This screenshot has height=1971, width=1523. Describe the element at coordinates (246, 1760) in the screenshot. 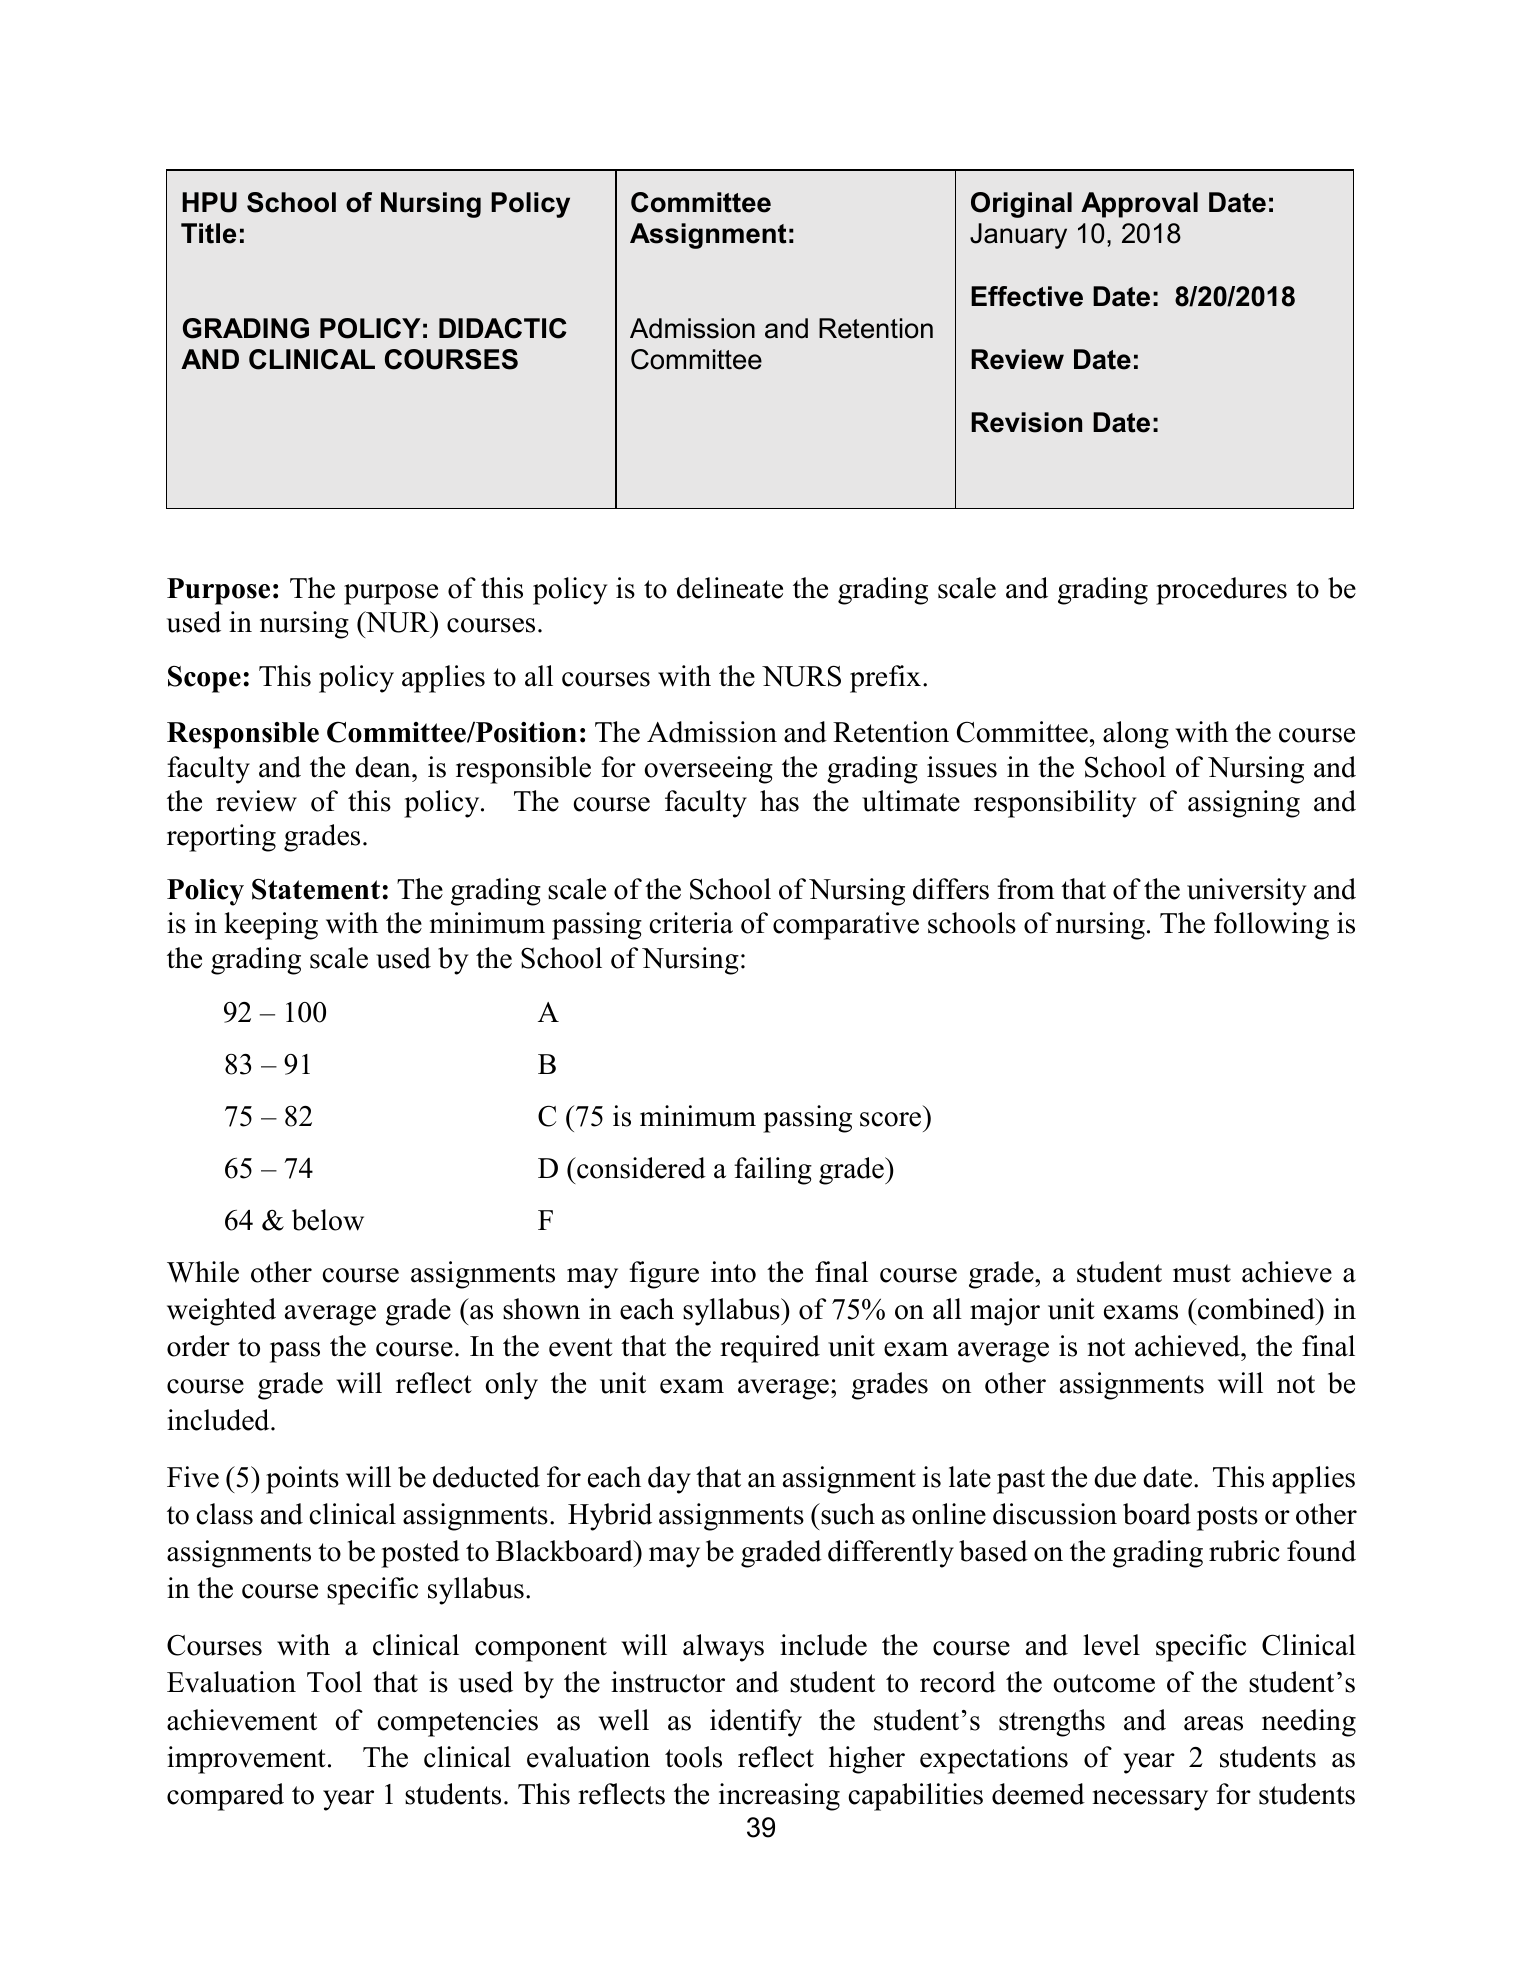

I see `improvement` at that location.
